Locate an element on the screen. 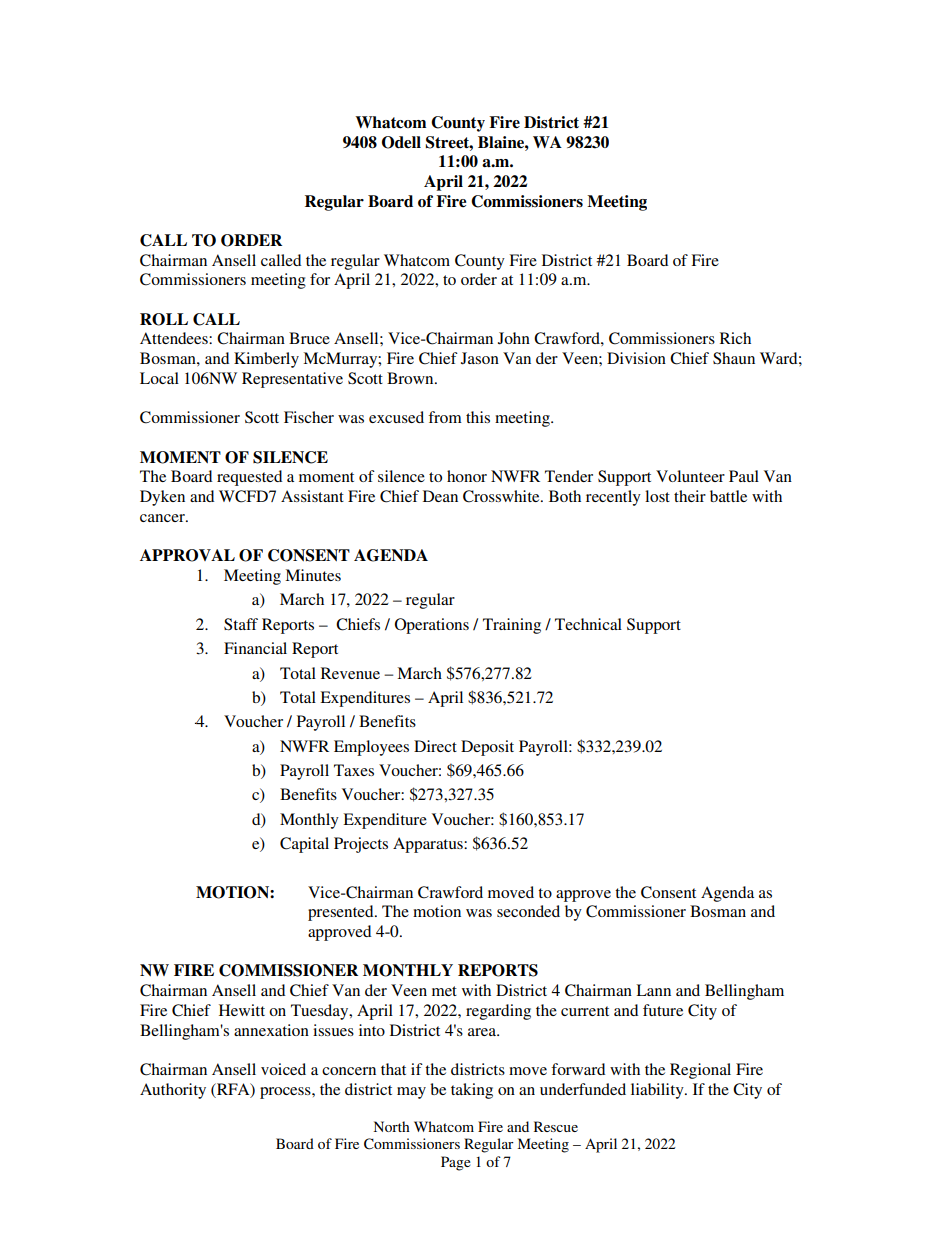 The height and width of the screenshot is (1233, 952). Operations is located at coordinates (432, 626).
